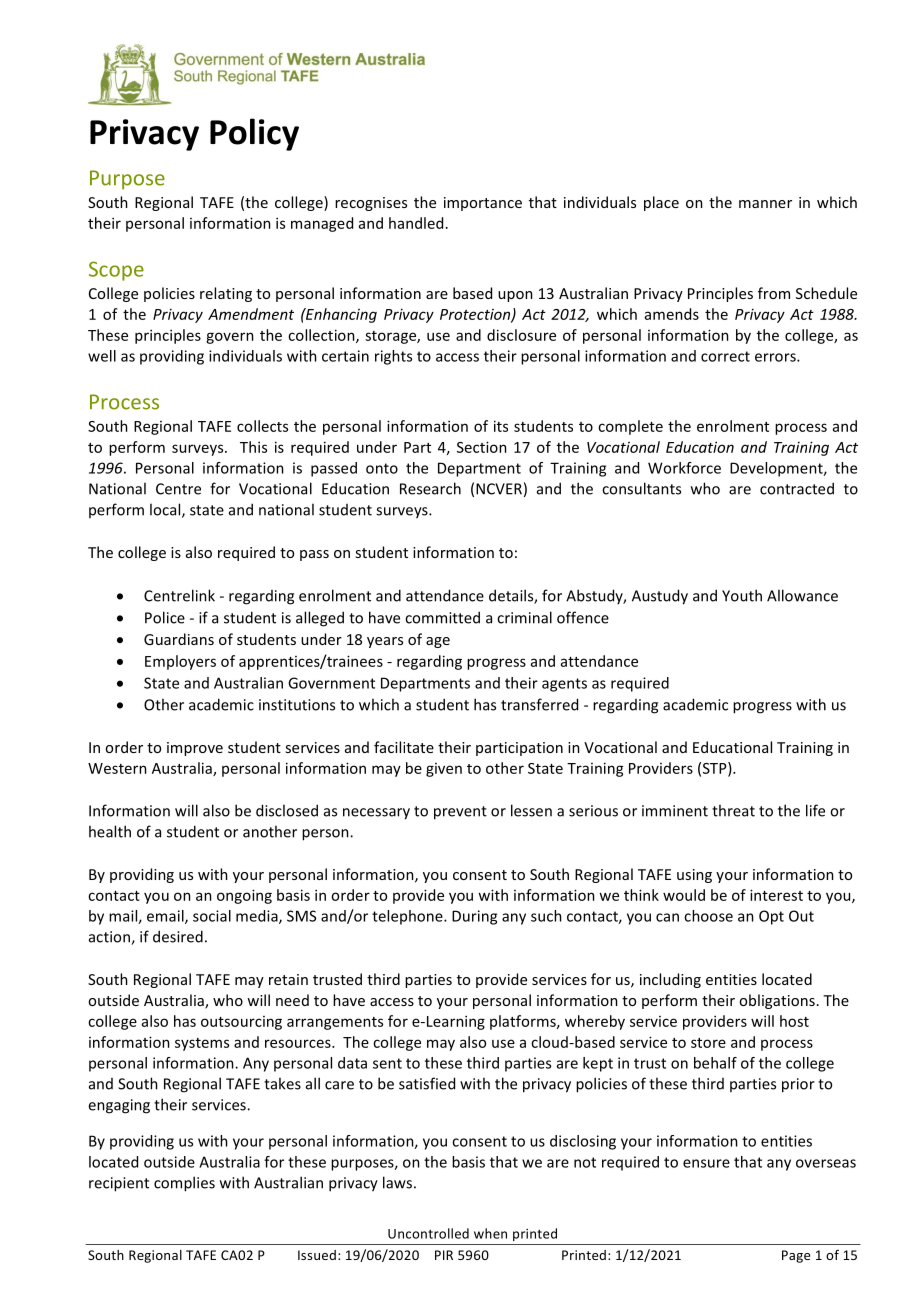 The height and width of the image is (1308, 924). I want to click on Youth, so click(742, 595).
